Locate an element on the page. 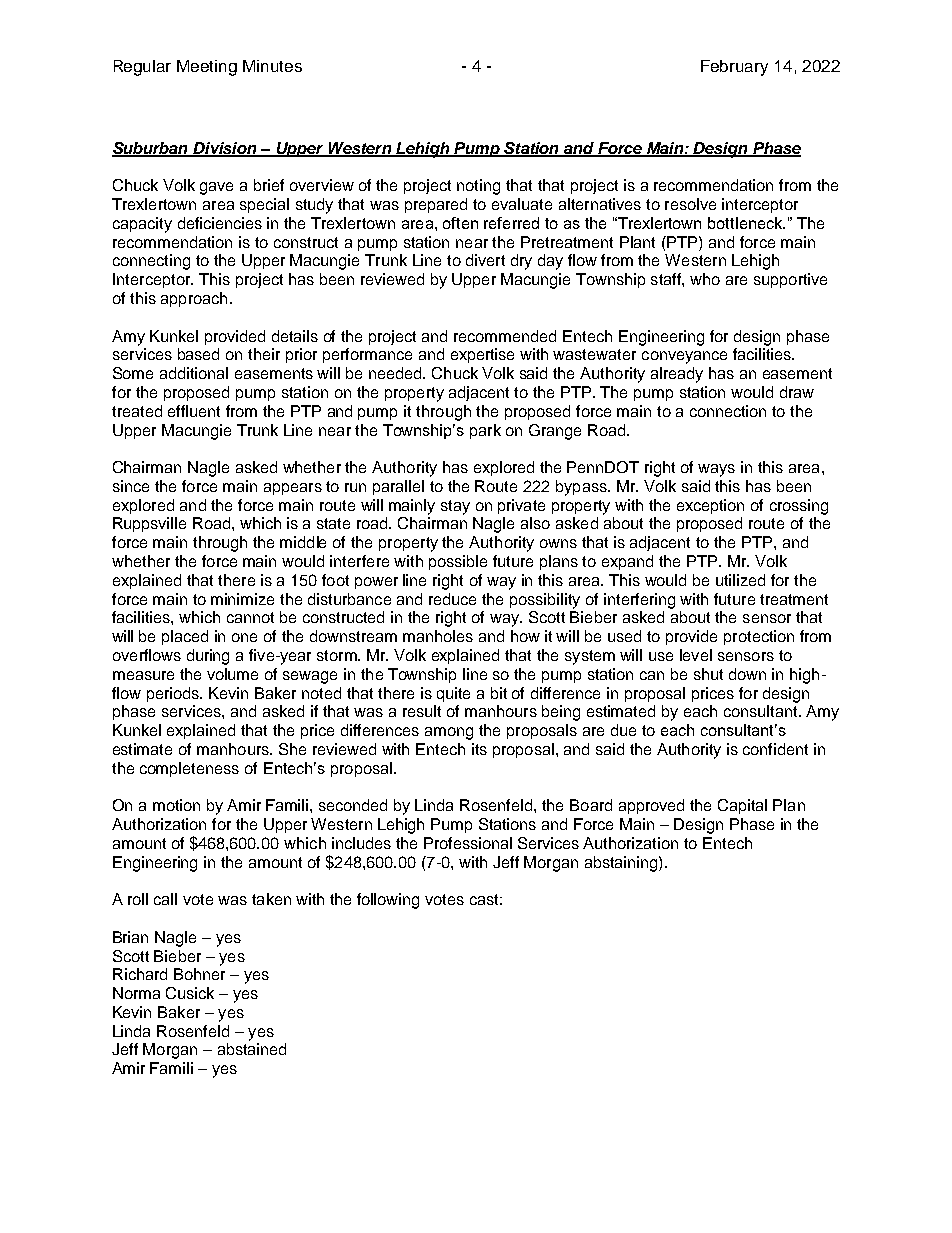 Image resolution: width=952 pixels, height=1233 pixels. abstained is located at coordinates (252, 1049).
